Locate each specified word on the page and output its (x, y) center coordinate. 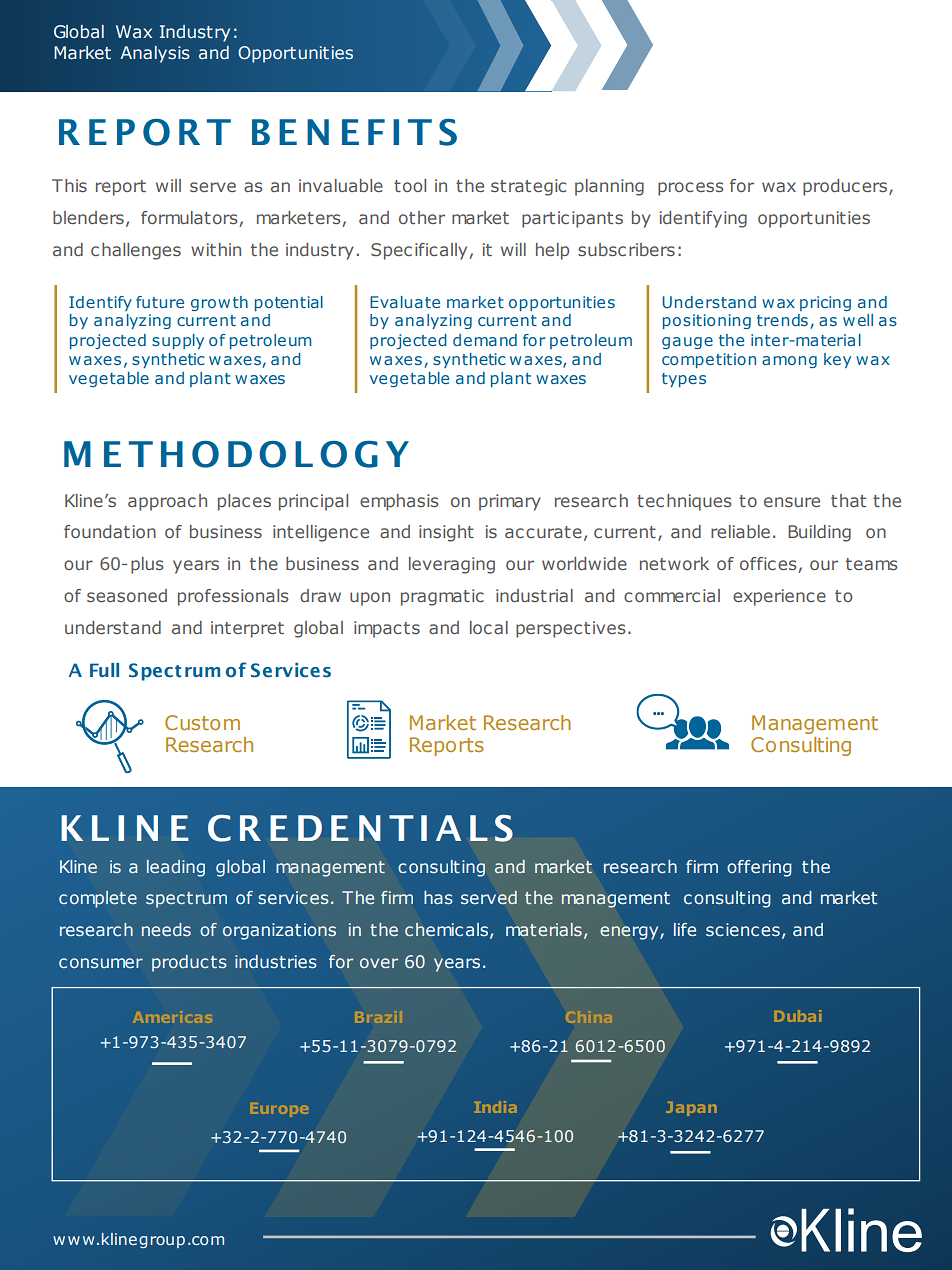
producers (846, 187)
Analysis (155, 54)
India (496, 1107)
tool (410, 185)
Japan (691, 1109)
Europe (280, 1110)
